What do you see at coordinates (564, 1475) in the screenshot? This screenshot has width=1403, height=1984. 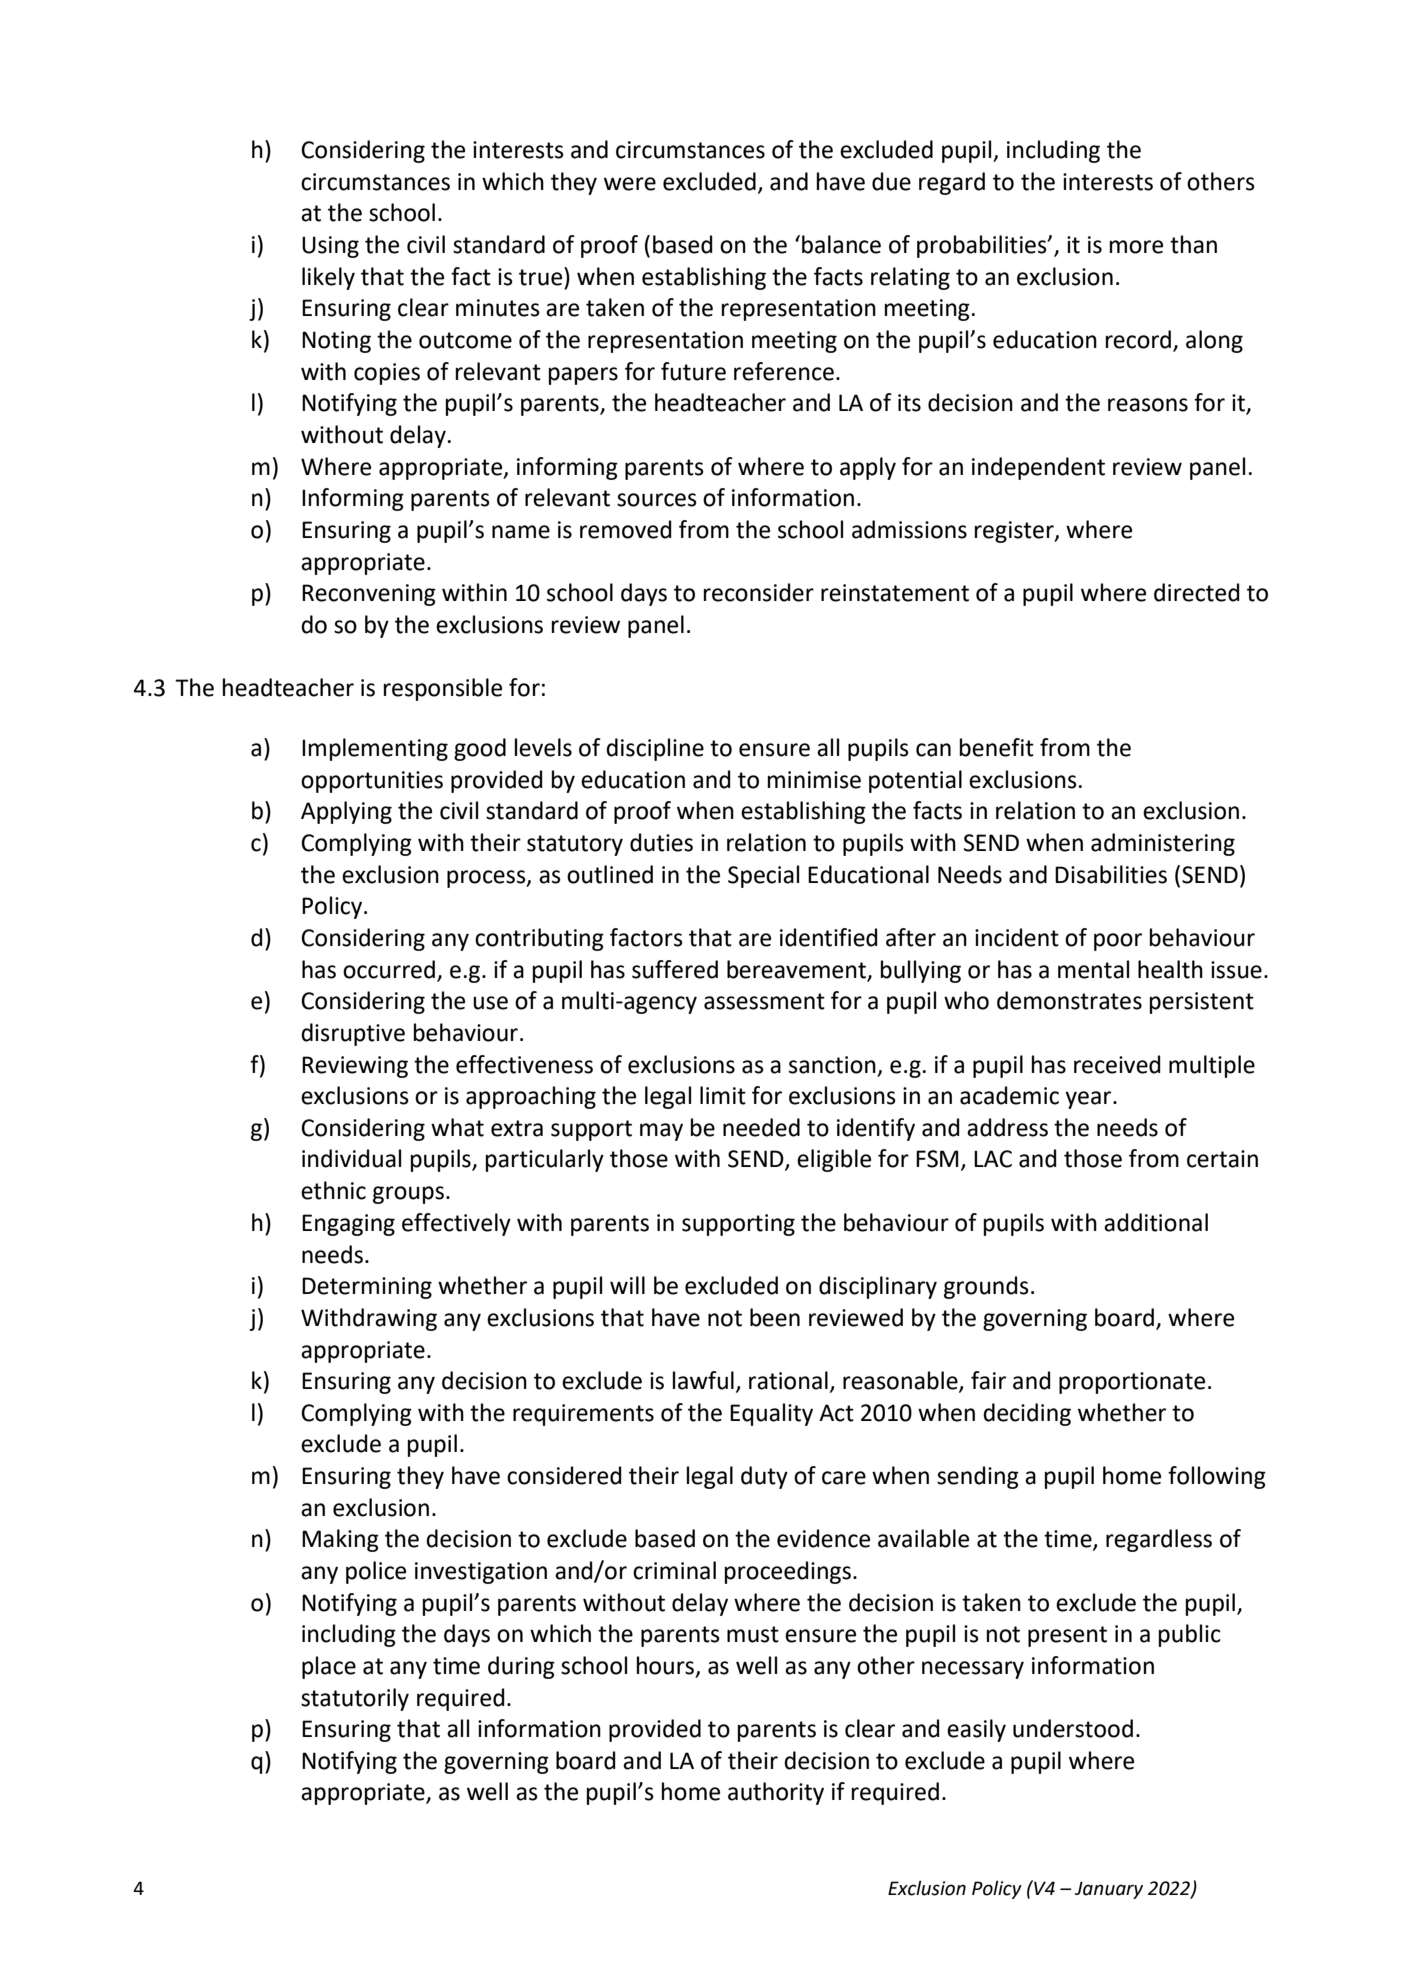 I see `considered` at bounding box center [564, 1475].
